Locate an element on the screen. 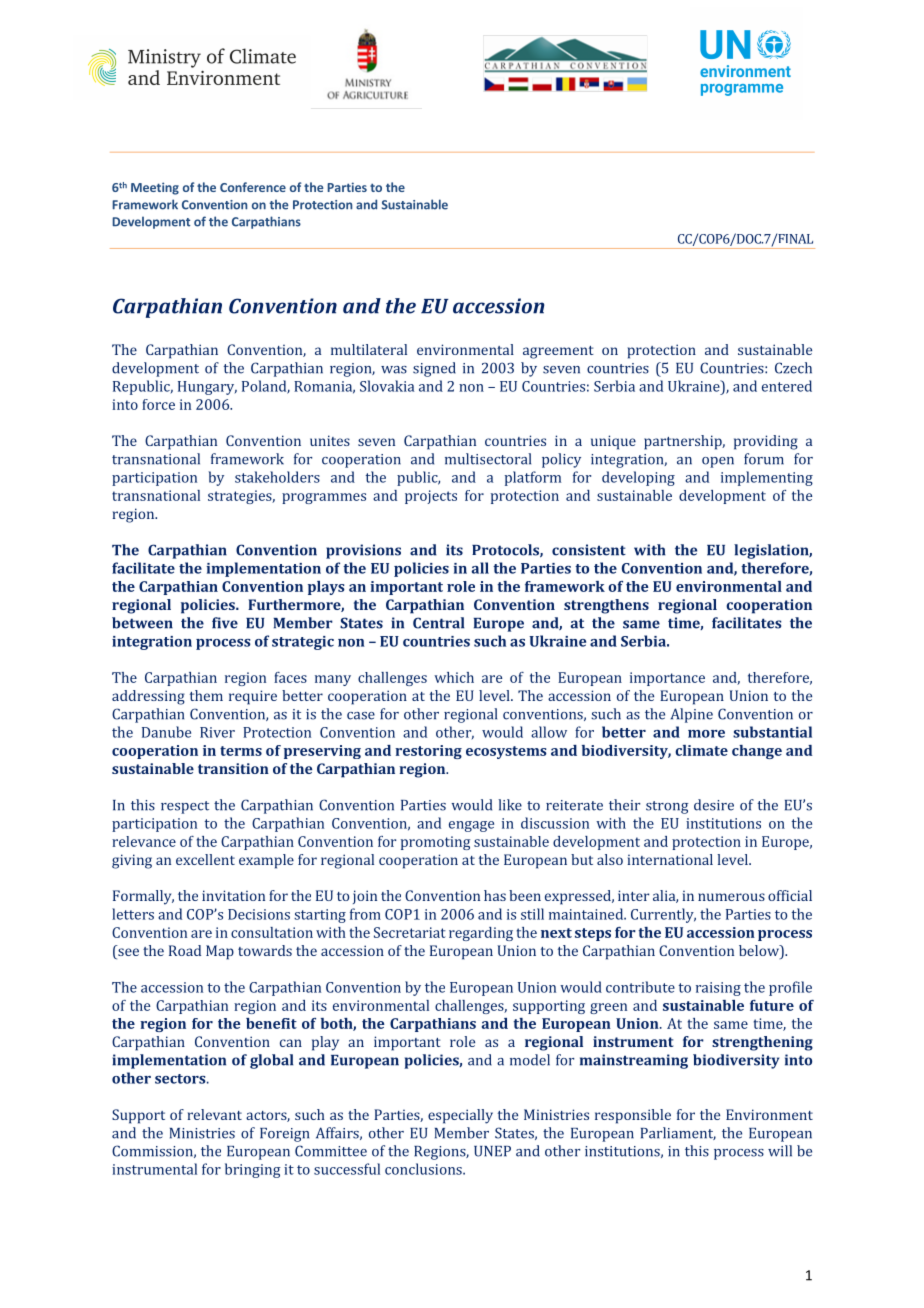 The width and height of the screenshot is (924, 1308). desire is located at coordinates (714, 805).
